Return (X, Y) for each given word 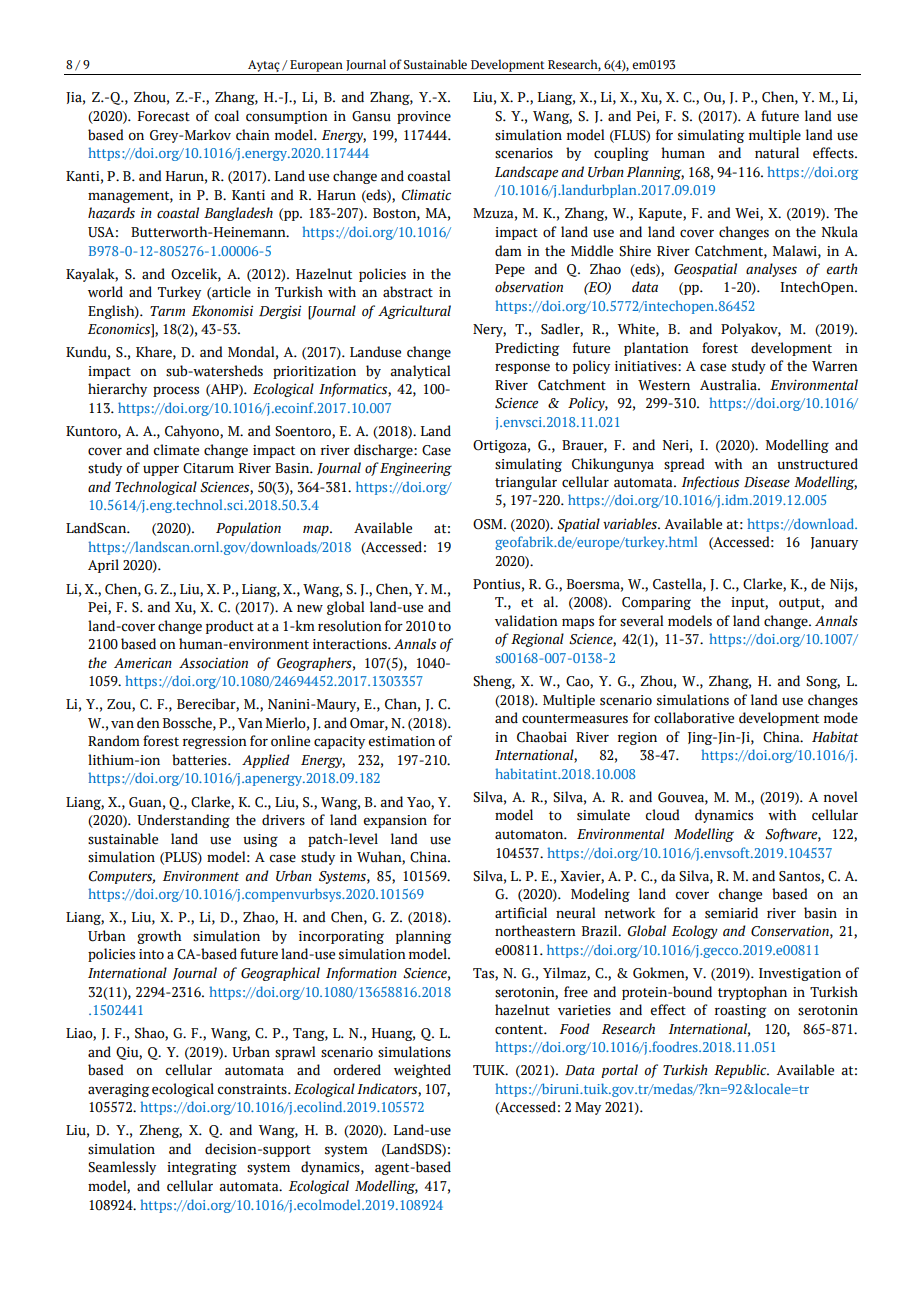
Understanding (183, 821)
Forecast (164, 116)
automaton (530, 835)
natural (777, 153)
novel (840, 797)
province (424, 117)
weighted (422, 1071)
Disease (767, 482)
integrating (202, 1168)
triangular (526, 483)
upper (161, 471)
